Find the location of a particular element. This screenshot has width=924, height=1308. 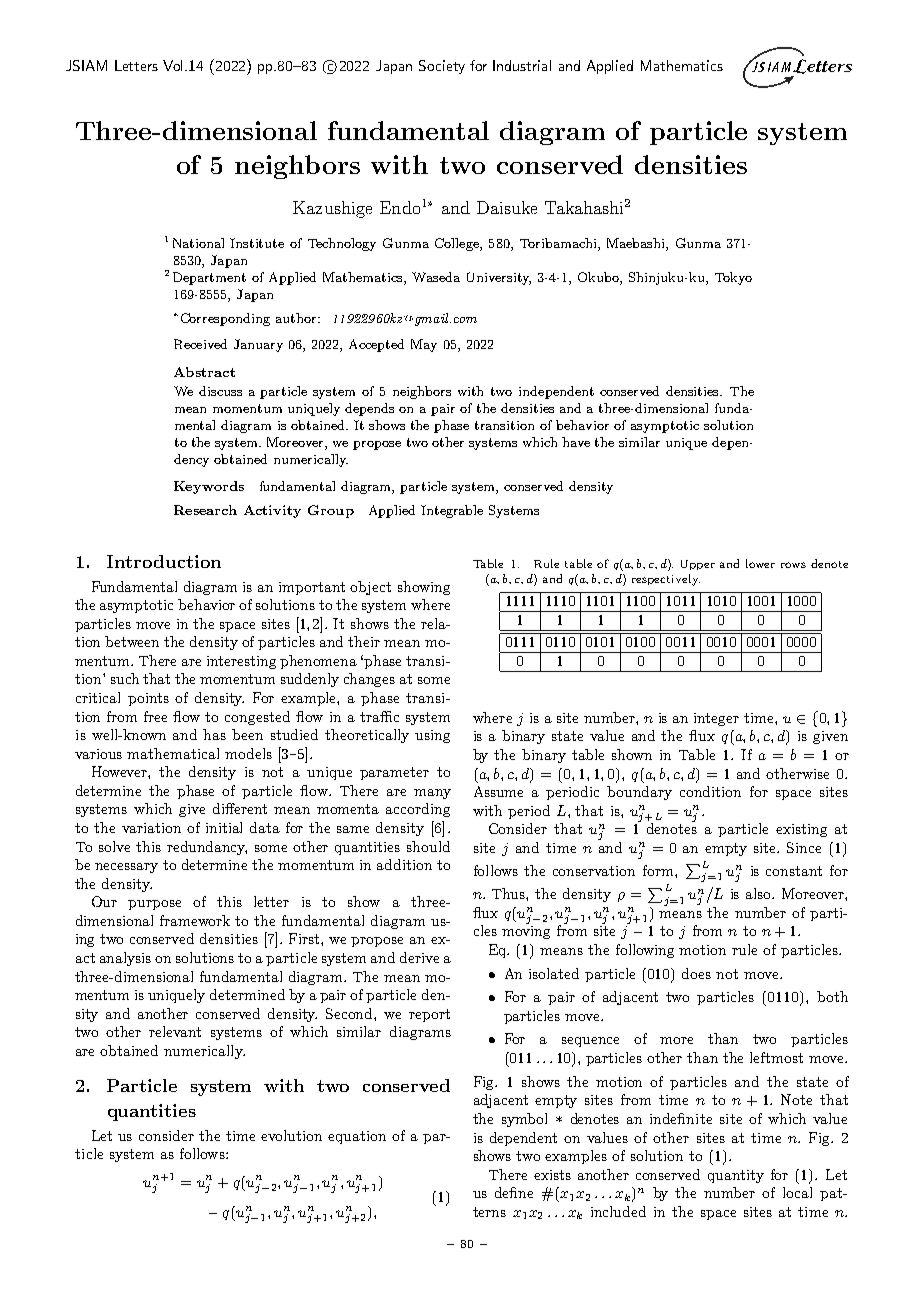

define is located at coordinates (514, 1192).
